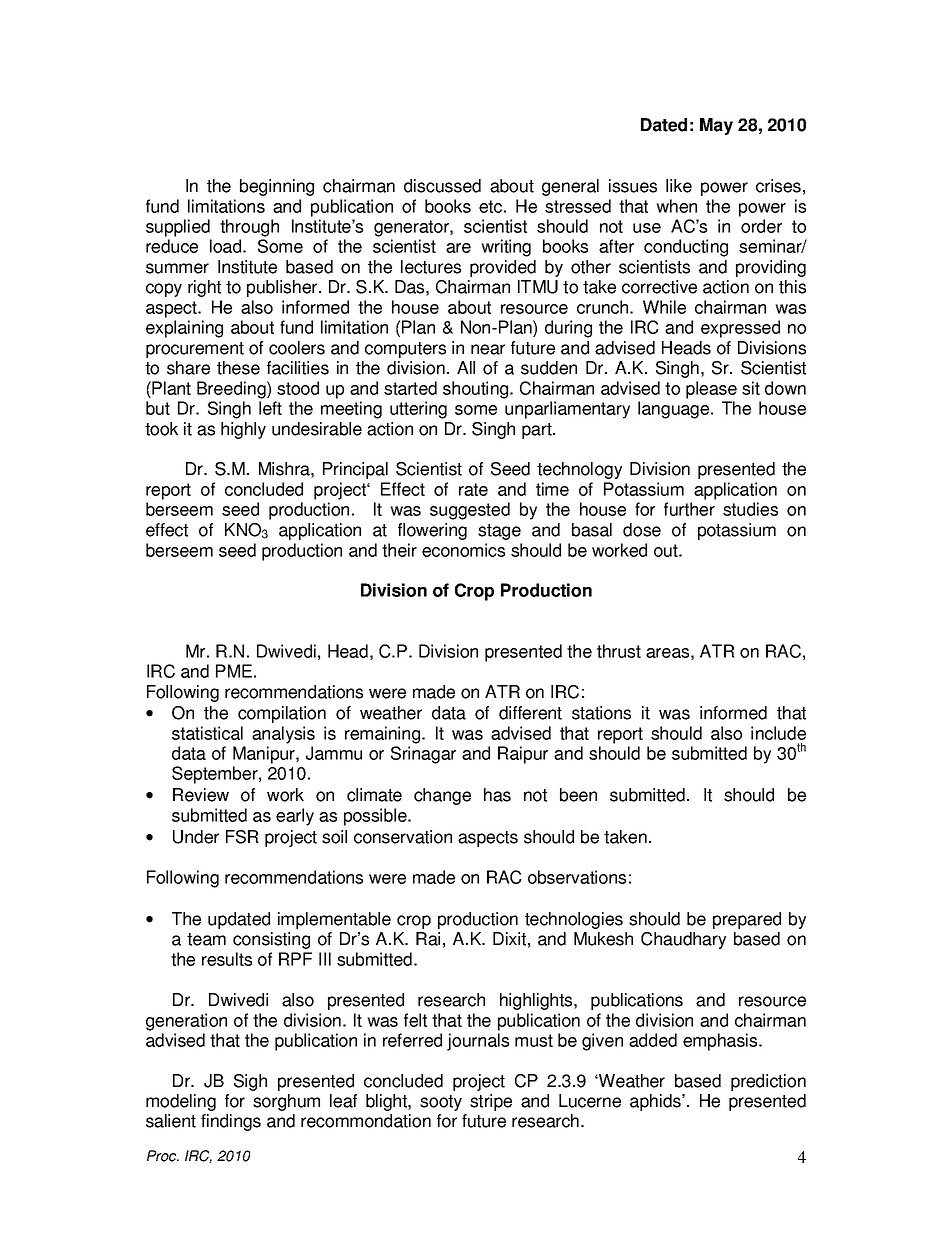 This screenshot has height=1233, width=952. Describe the element at coordinates (768, 1082) in the screenshot. I see `prediction` at that location.
